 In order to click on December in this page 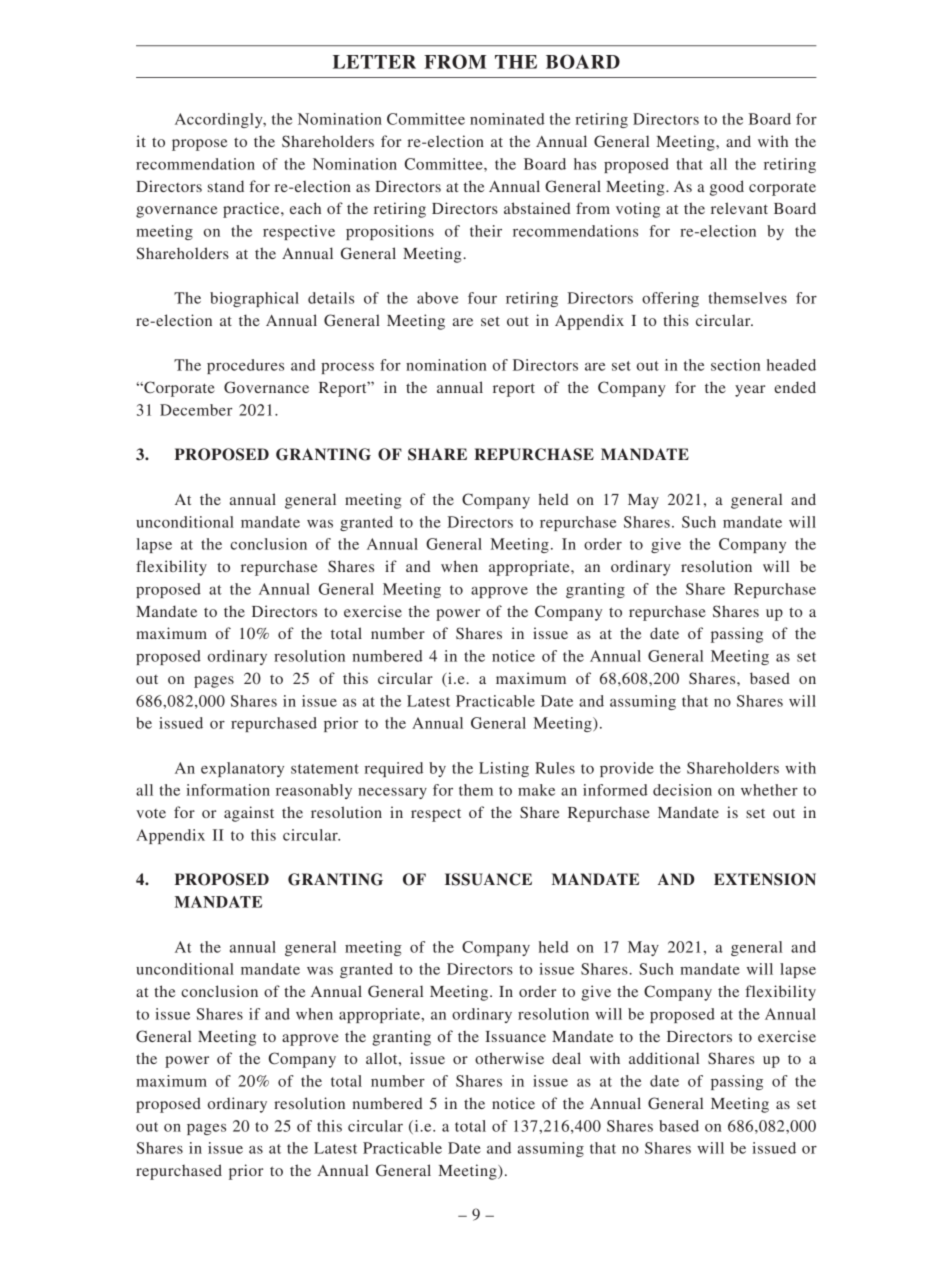, I will do `click(196, 410)`.
